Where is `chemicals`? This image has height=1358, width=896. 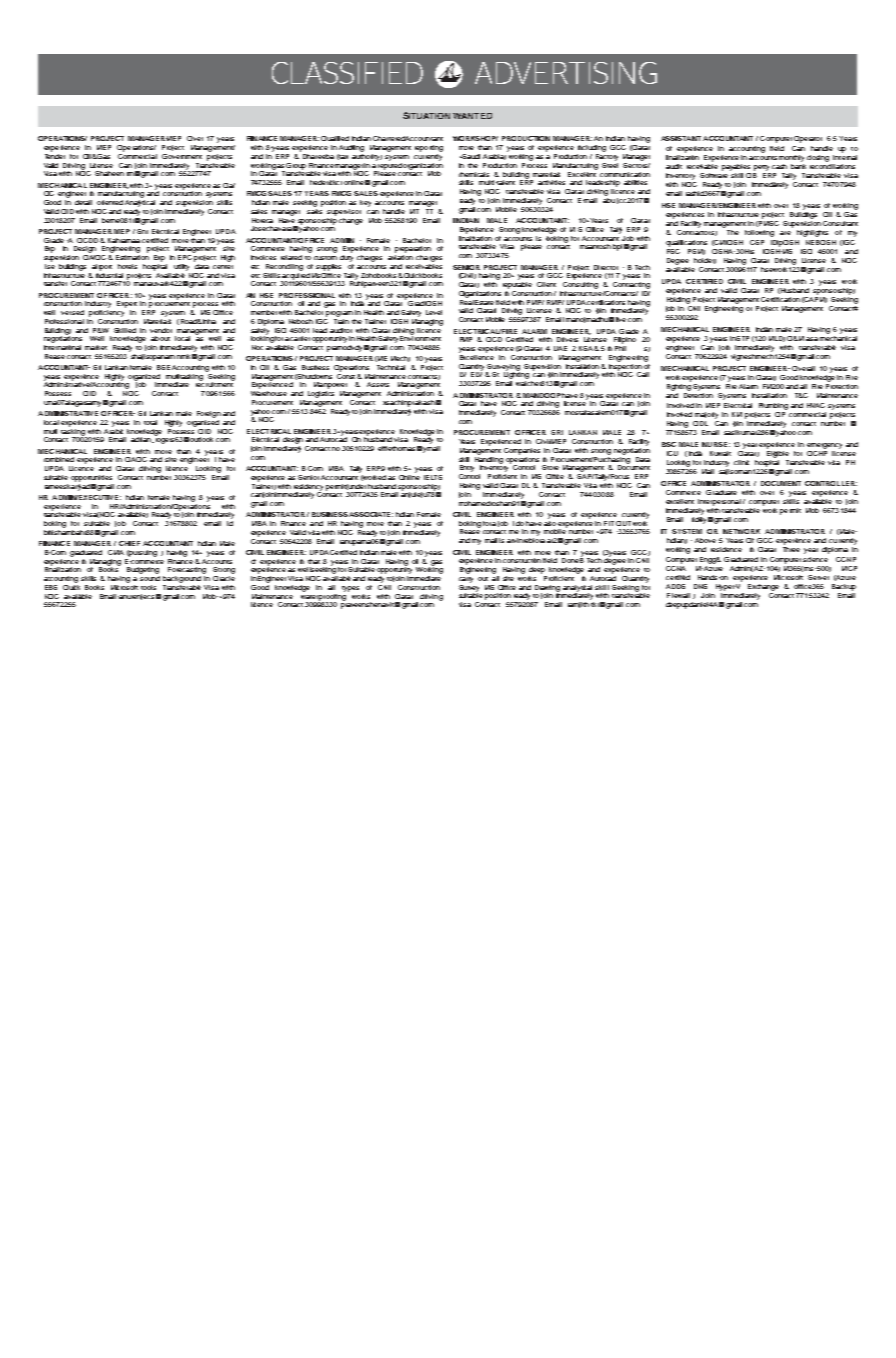 chemicals is located at coordinates (474, 174).
